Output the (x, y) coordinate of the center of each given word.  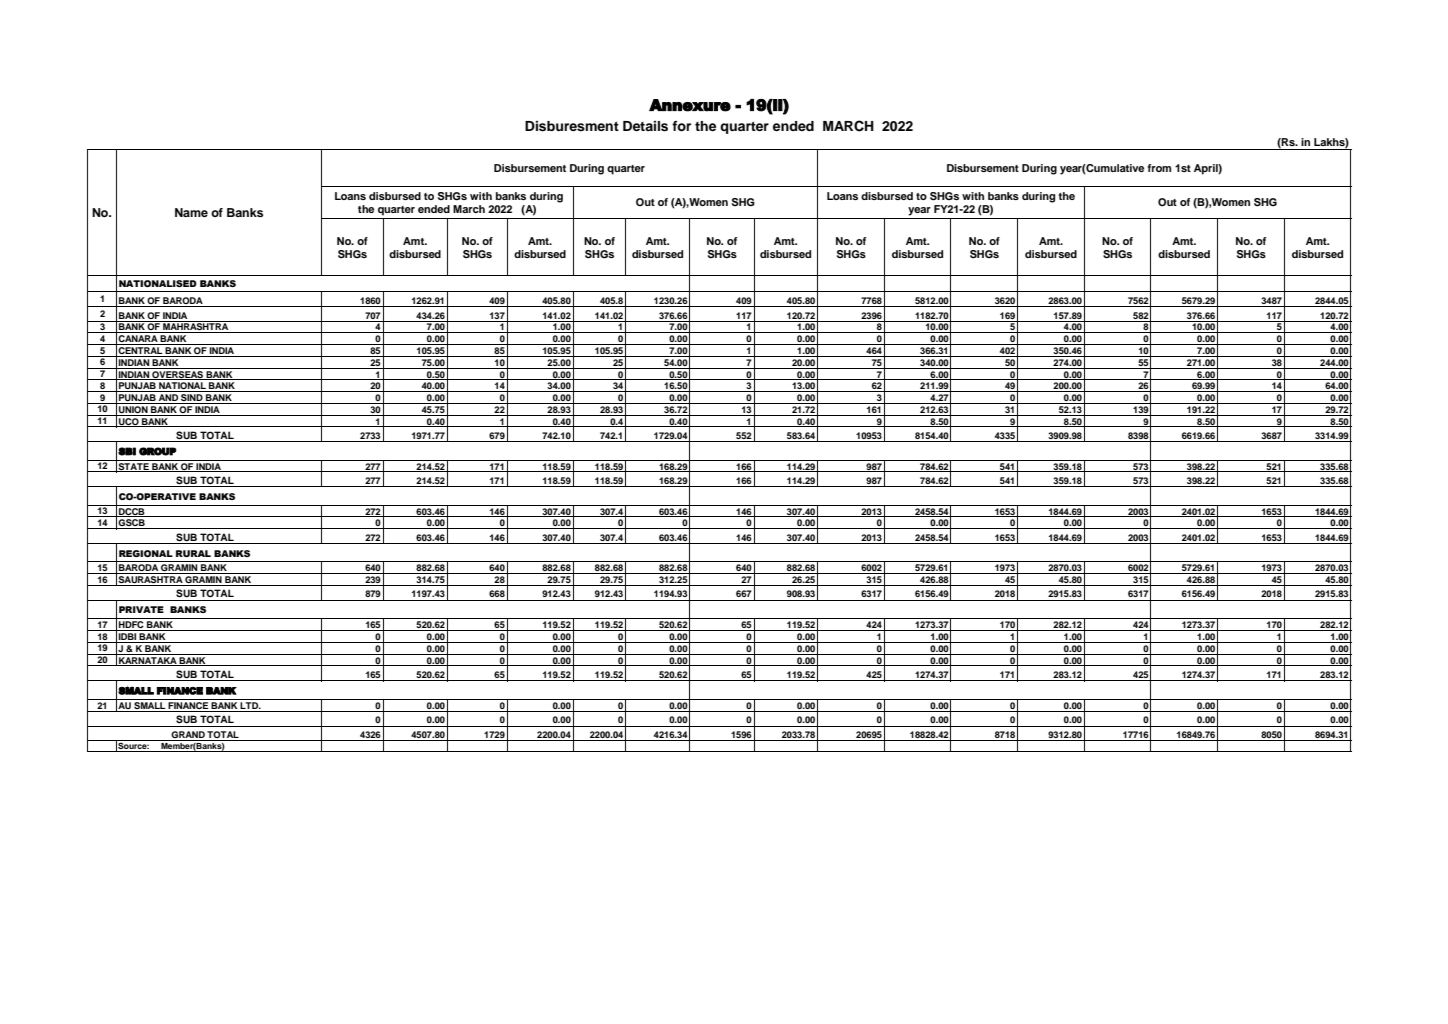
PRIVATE (141, 609)
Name (191, 212)
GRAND (188, 736)
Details (645, 126)
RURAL (193, 553)
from (1159, 168)
